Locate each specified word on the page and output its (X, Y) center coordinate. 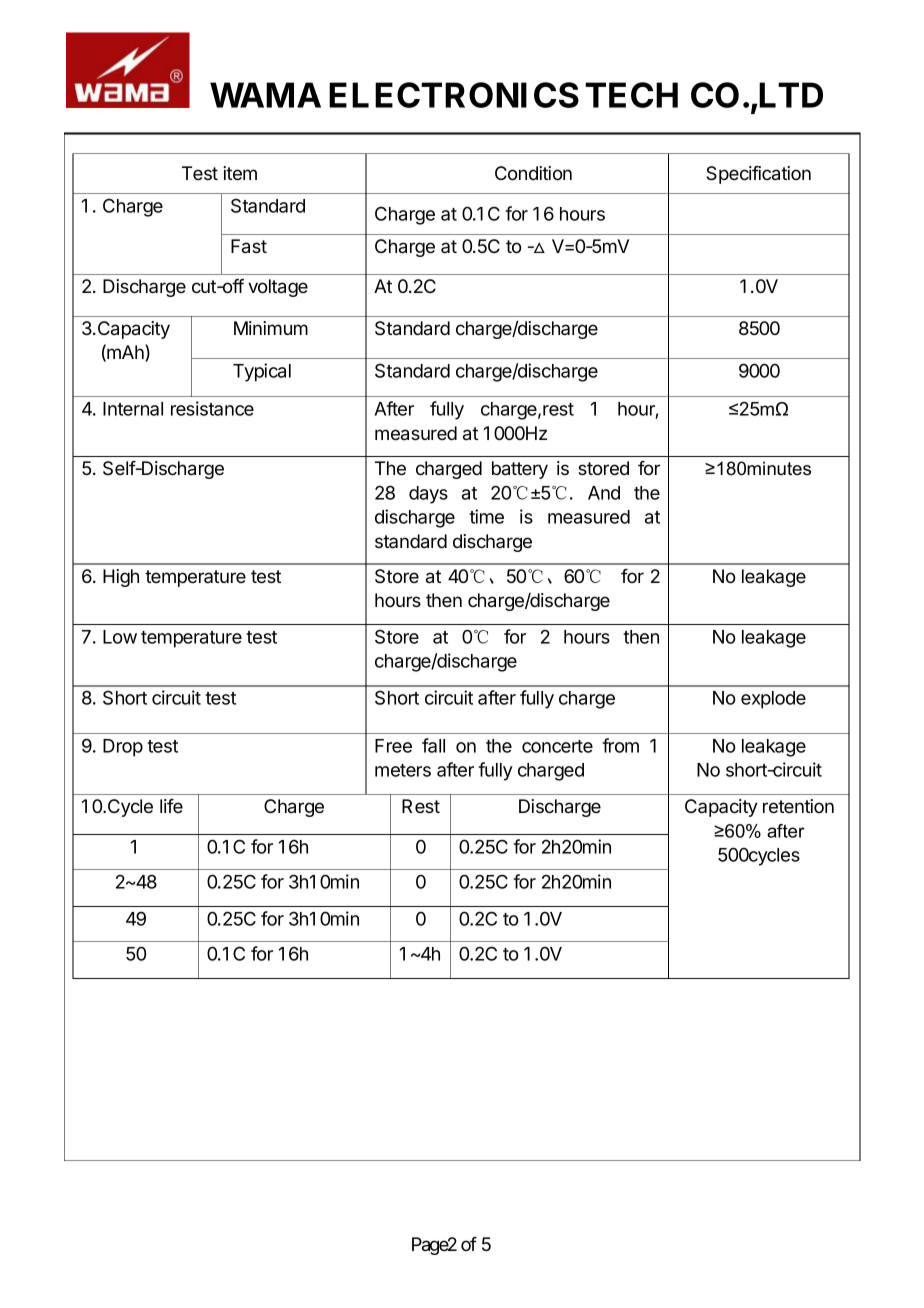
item (240, 173)
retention (798, 806)
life (171, 806)
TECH (631, 95)
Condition (533, 173)
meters (403, 770)
